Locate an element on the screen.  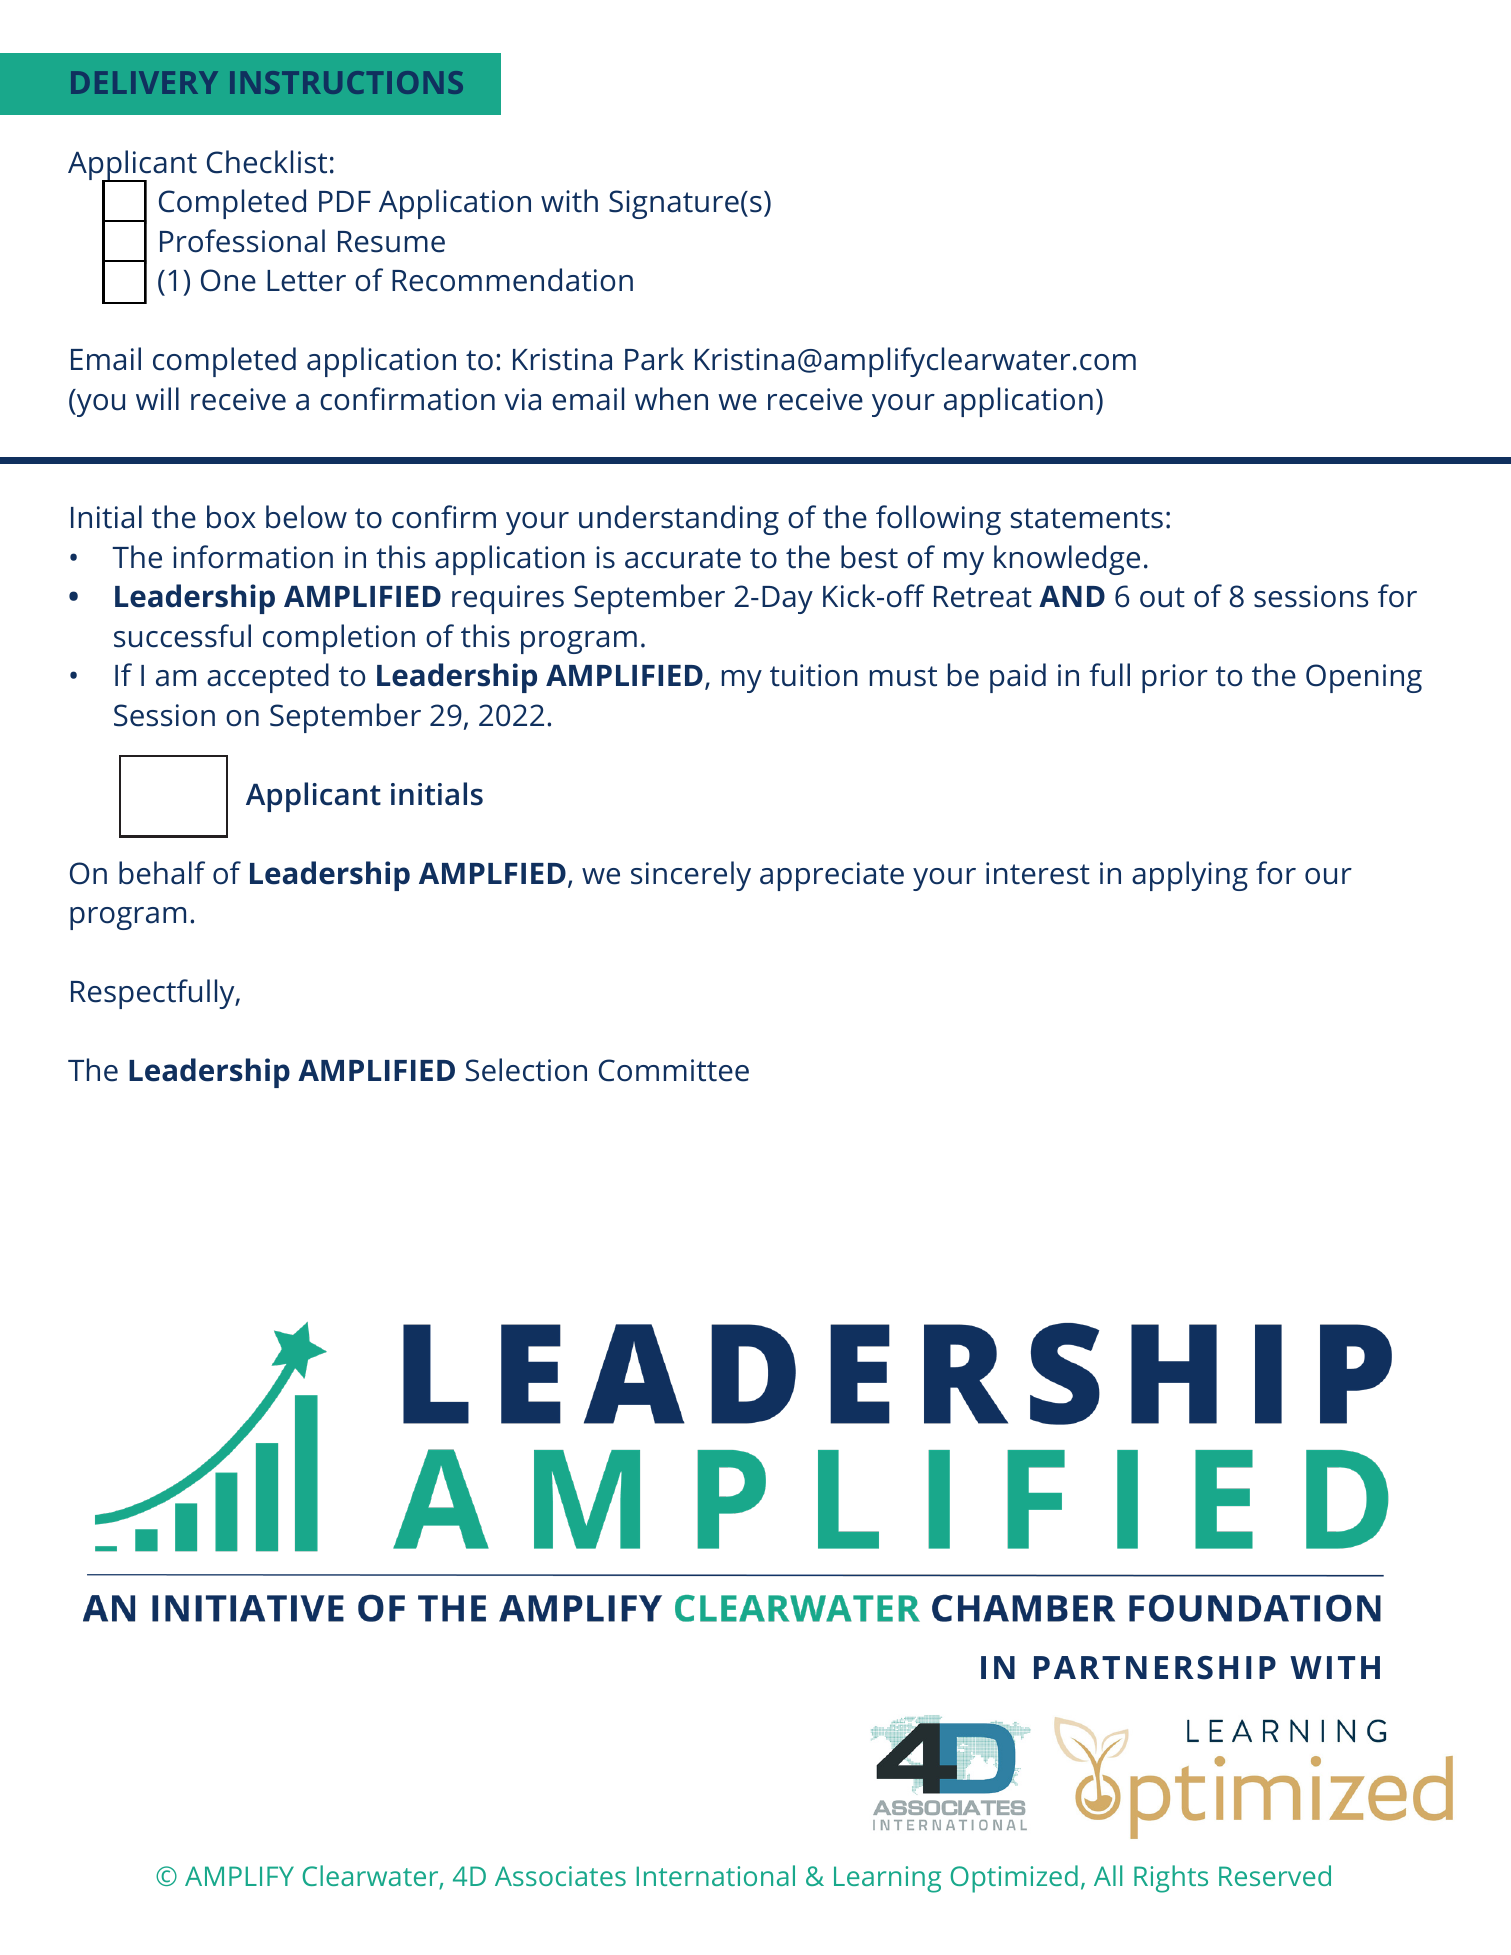
Selection is located at coordinates (526, 1070).
